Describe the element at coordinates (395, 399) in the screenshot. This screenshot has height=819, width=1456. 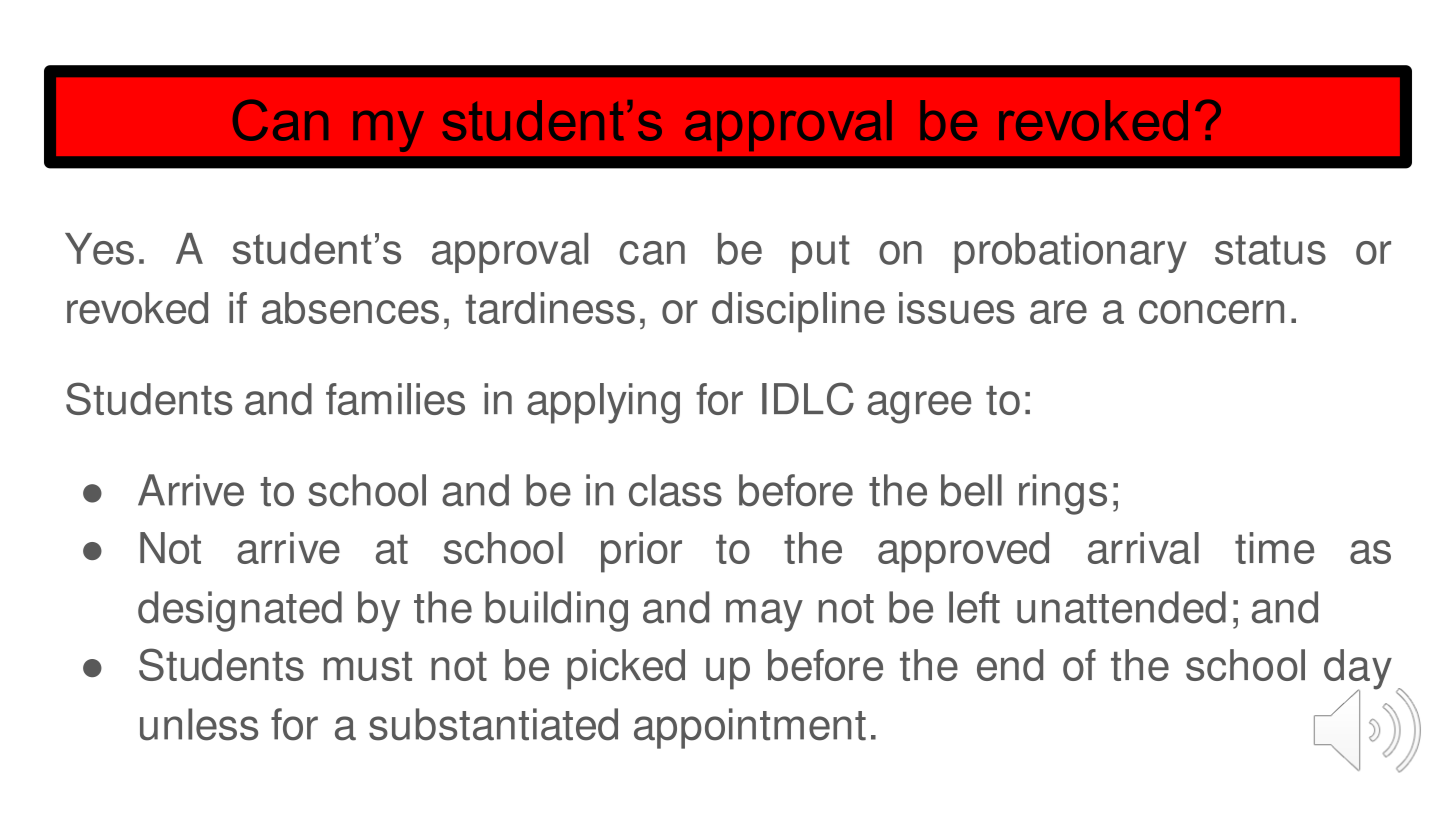
I see `families` at that location.
